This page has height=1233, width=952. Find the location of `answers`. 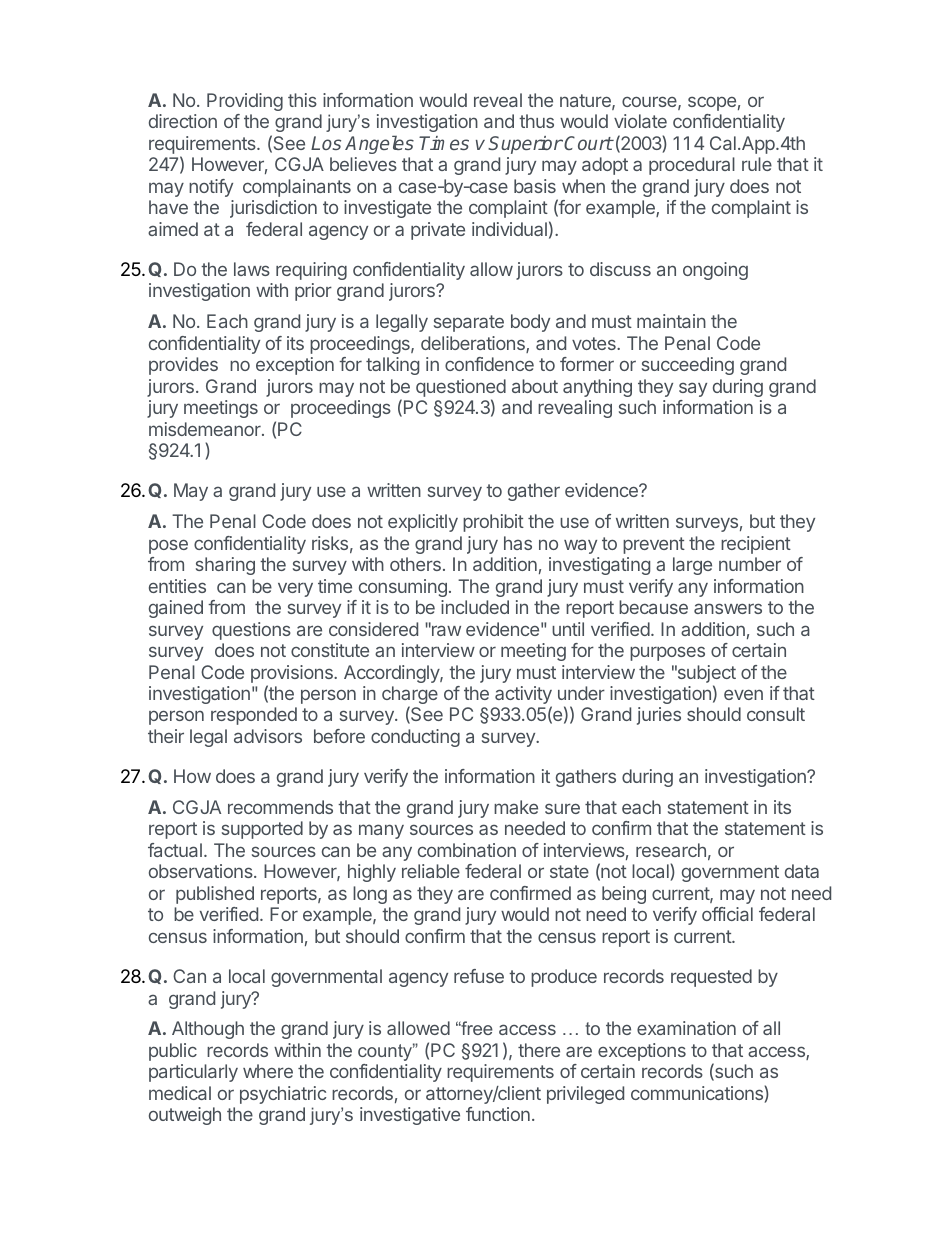

answers is located at coordinates (728, 608).
